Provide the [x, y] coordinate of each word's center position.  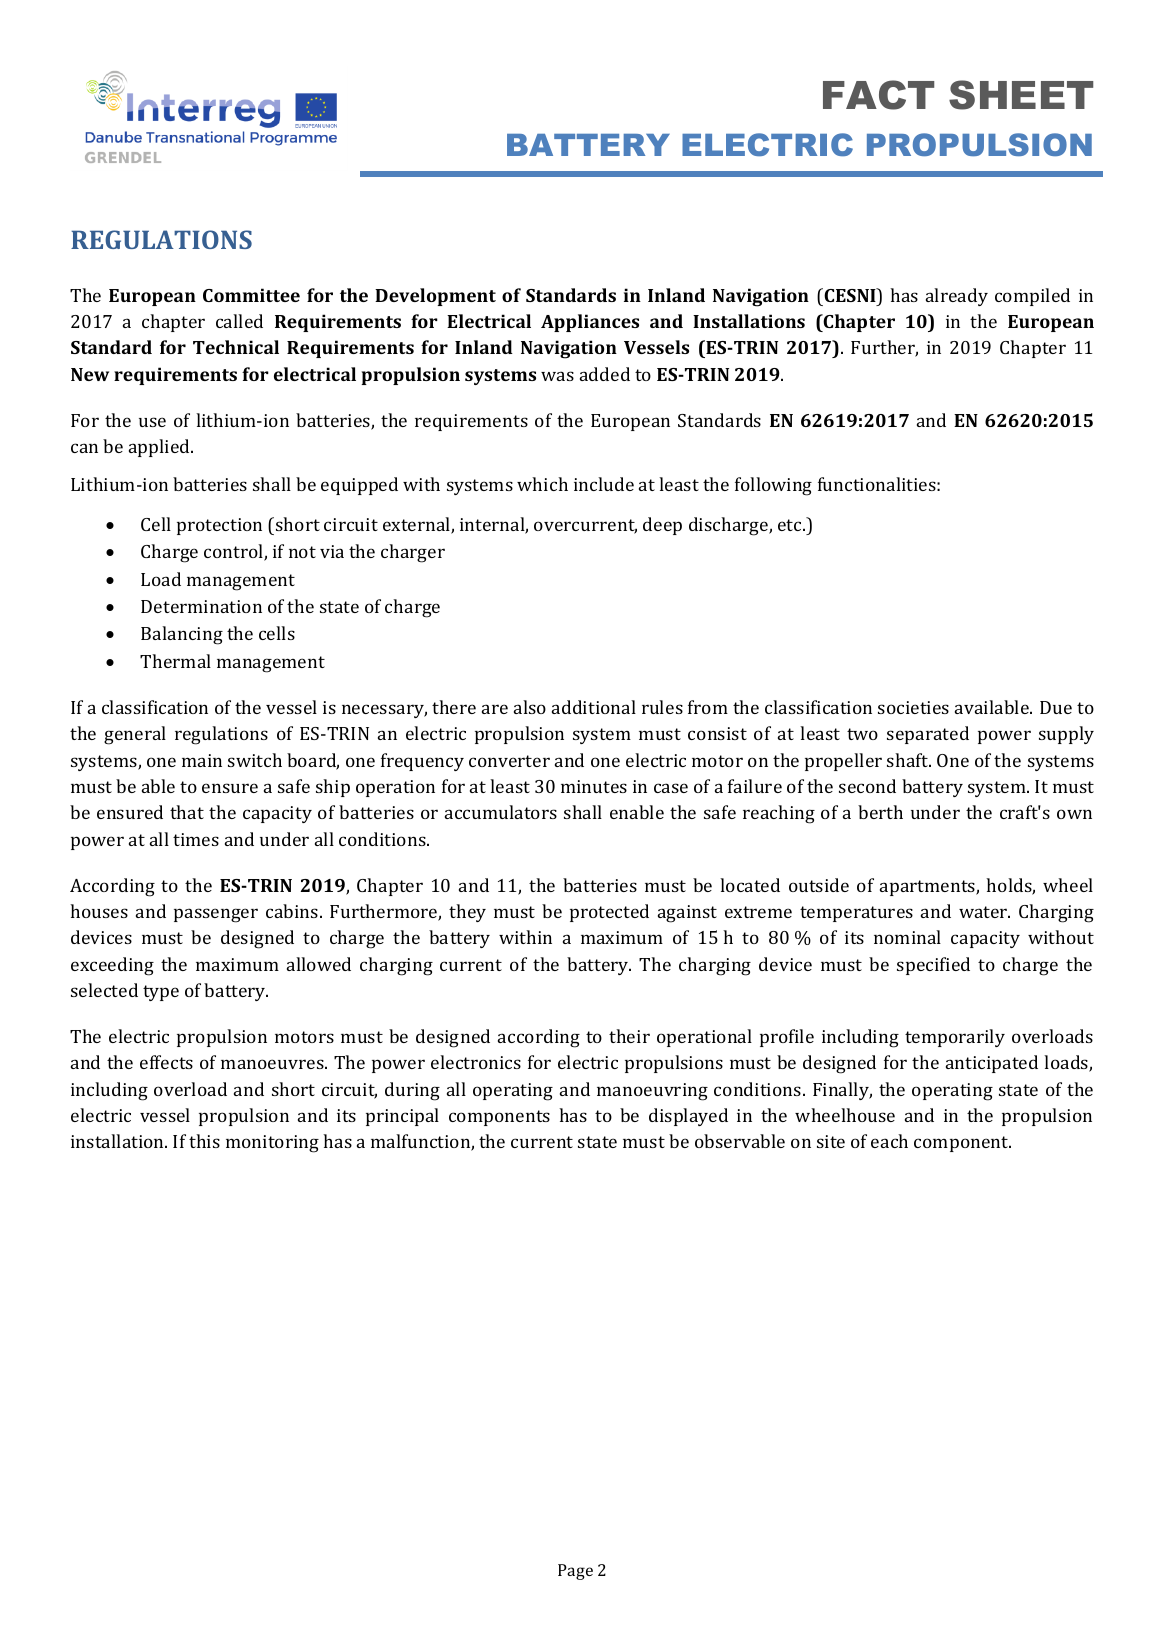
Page [575, 1572]
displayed [688, 1117]
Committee [251, 295]
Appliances [590, 323]
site [831, 1141]
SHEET [1021, 95]
